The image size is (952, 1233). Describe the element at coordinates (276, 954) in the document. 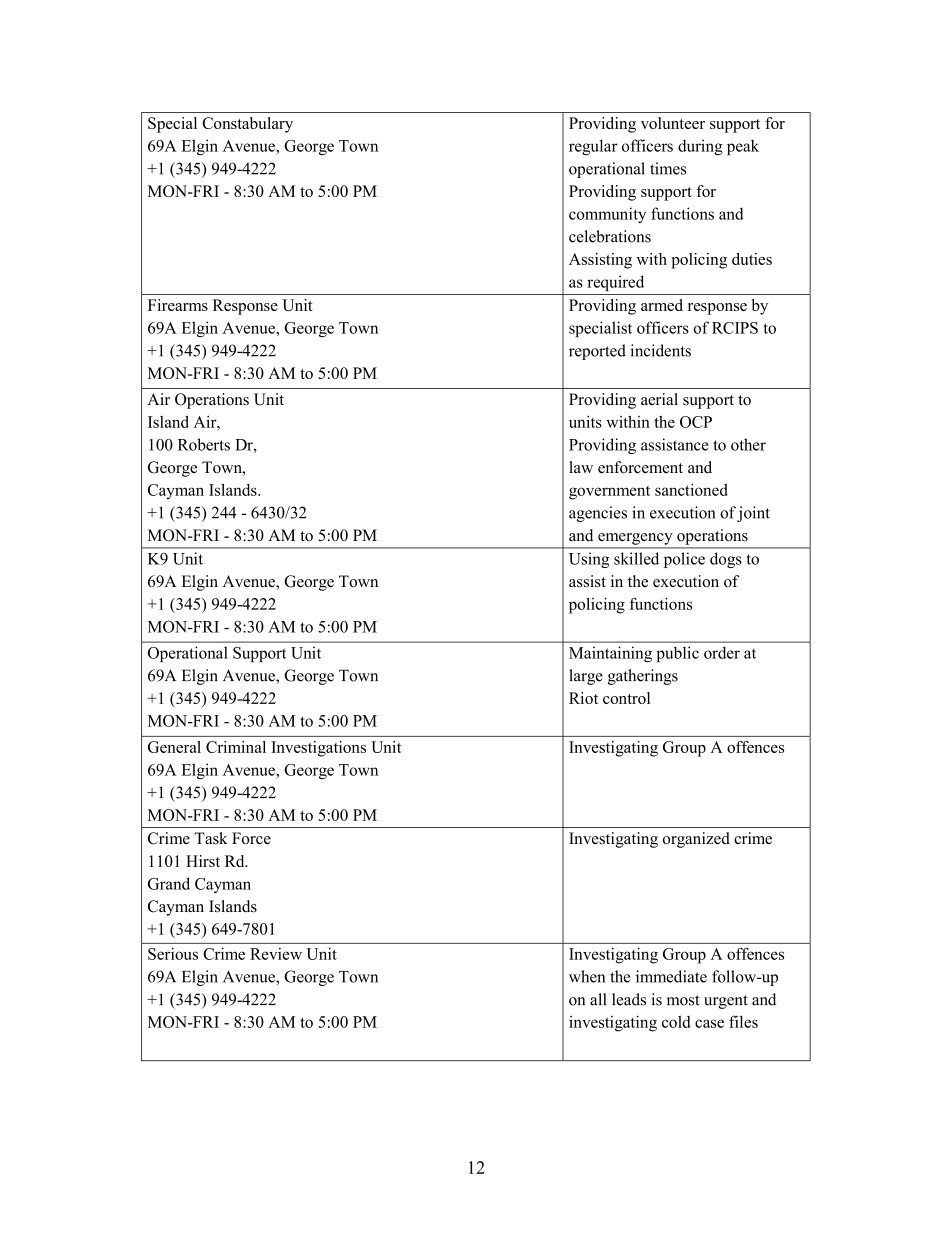

I see `Review` at that location.
